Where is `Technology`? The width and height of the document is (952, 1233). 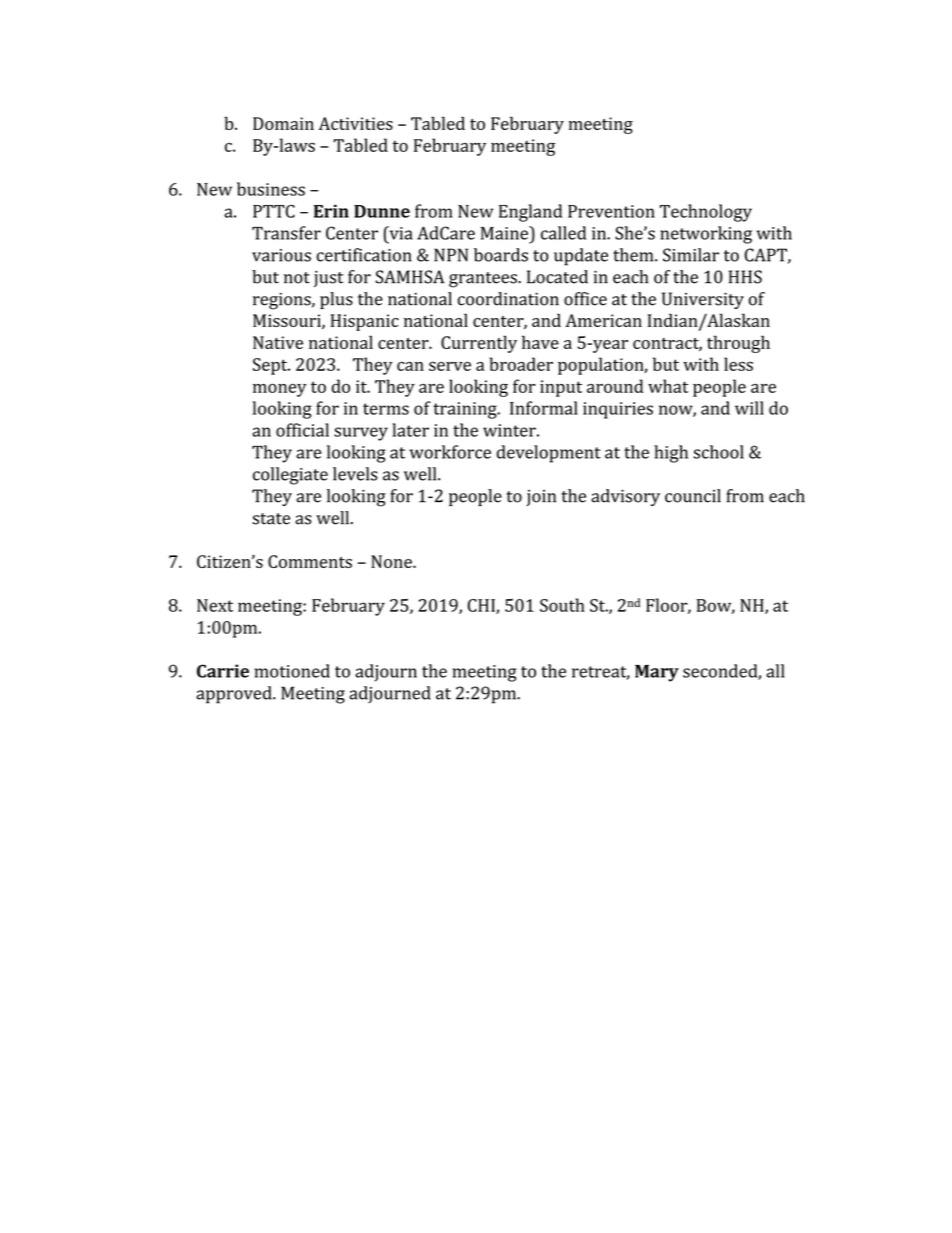 Technology is located at coordinates (706, 213).
